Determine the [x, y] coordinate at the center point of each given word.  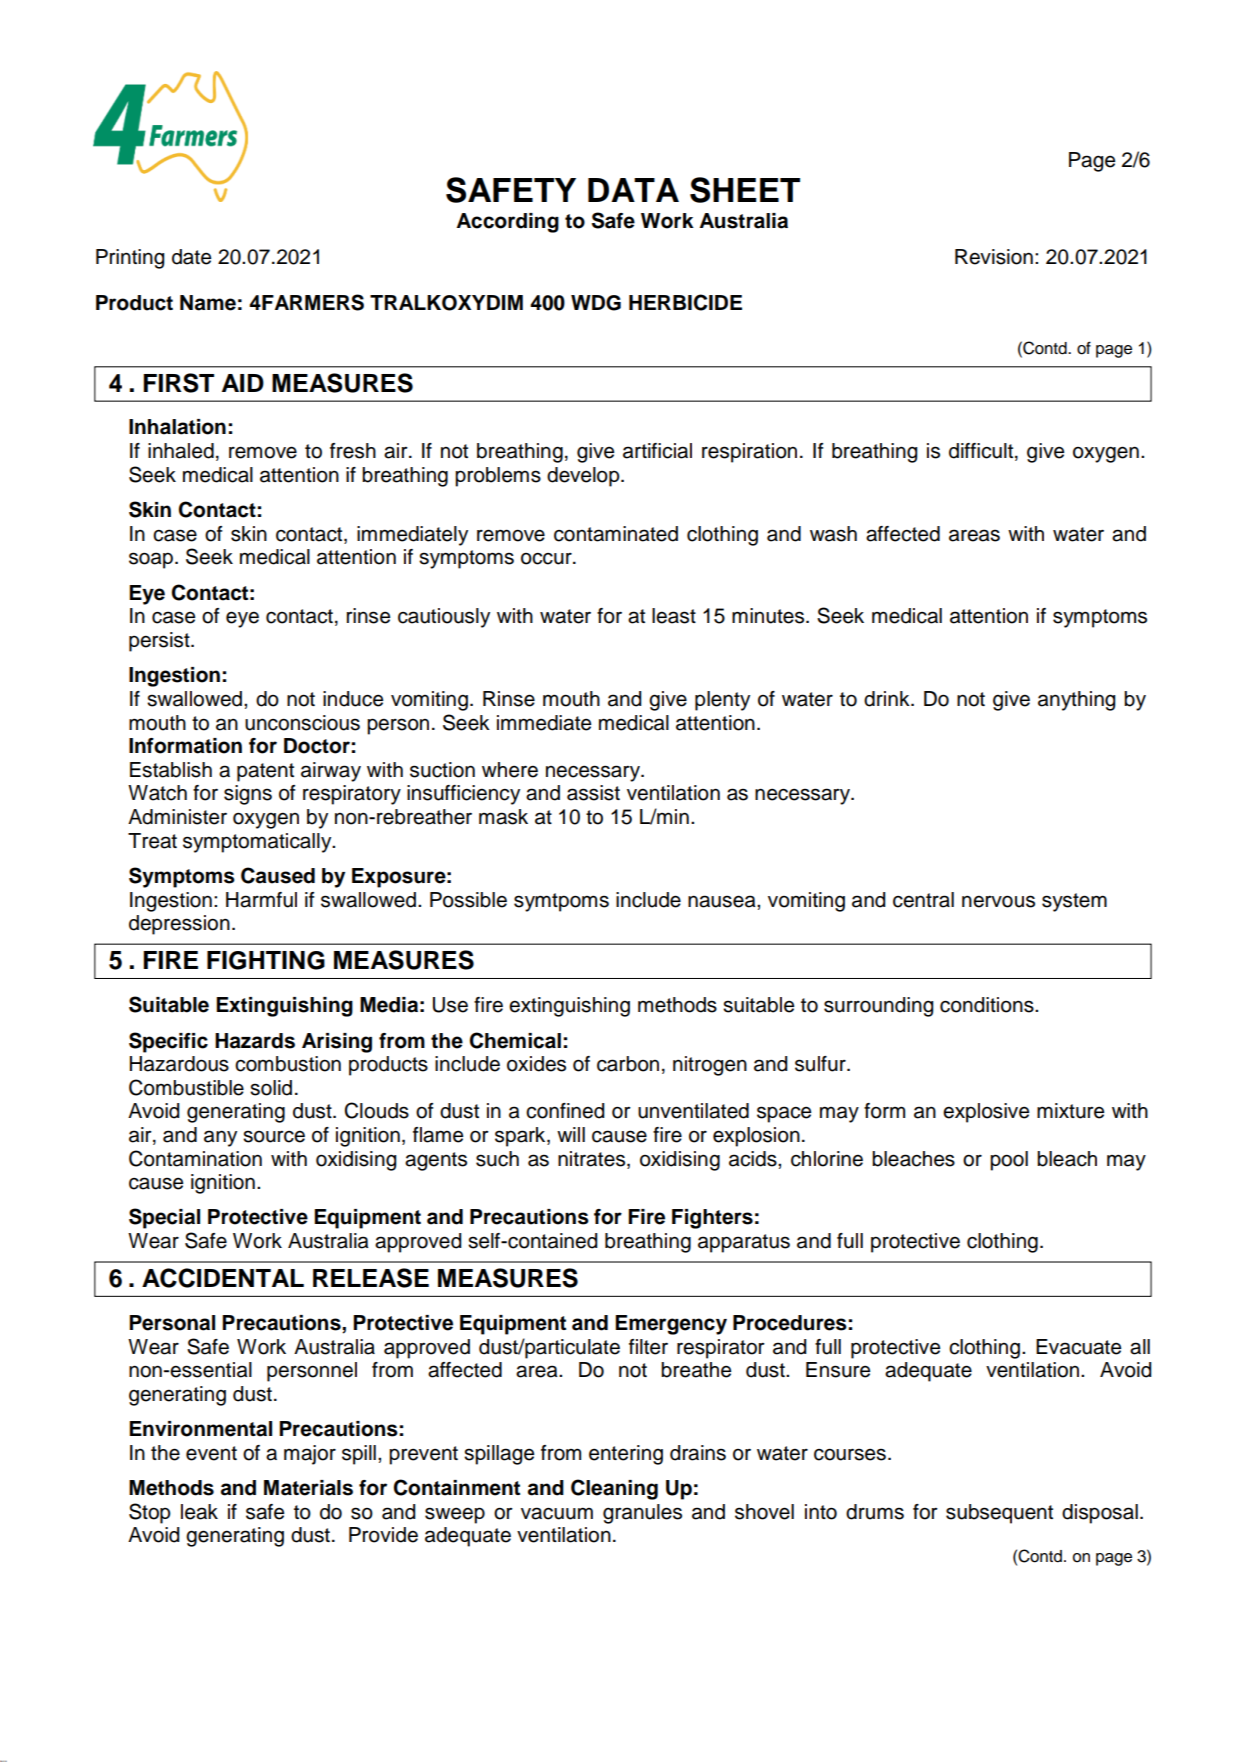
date [191, 257]
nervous [998, 901]
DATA [633, 190]
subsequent [999, 1514]
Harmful [261, 900]
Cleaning [614, 1489]
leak [199, 1512]
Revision [994, 257]
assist [593, 793]
